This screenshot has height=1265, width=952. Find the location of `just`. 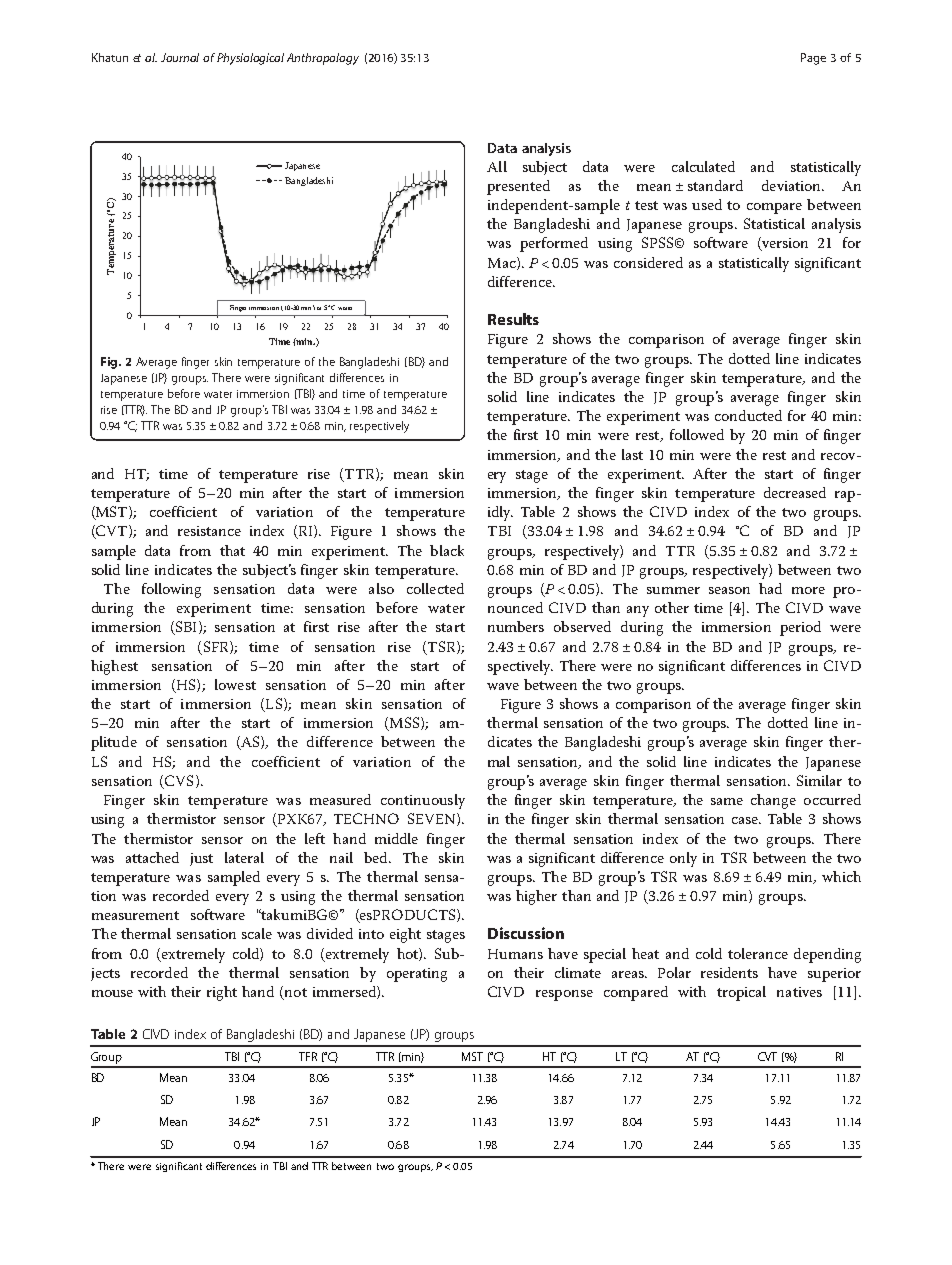

just is located at coordinates (201, 859).
